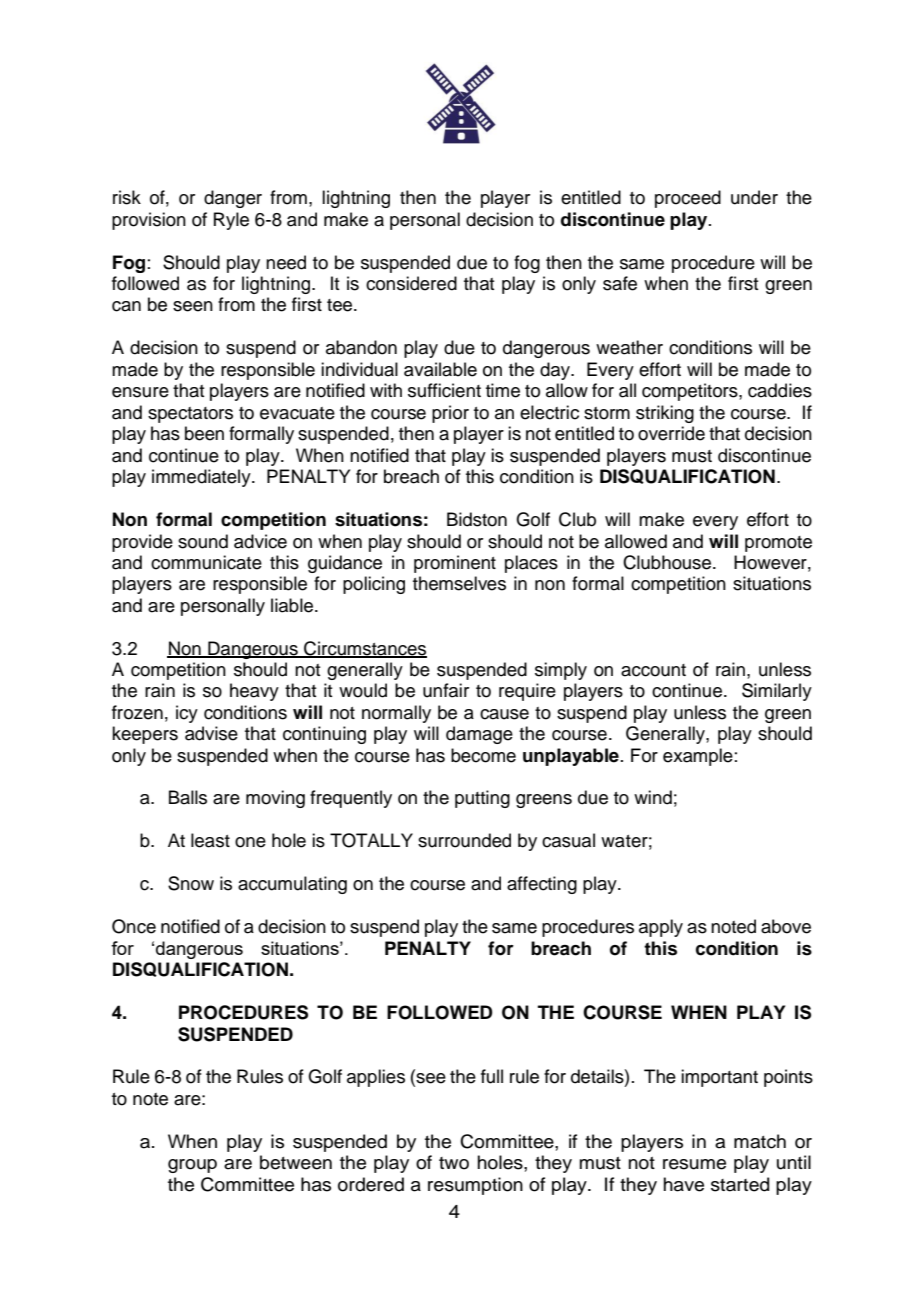  I want to click on group, so click(192, 1166).
